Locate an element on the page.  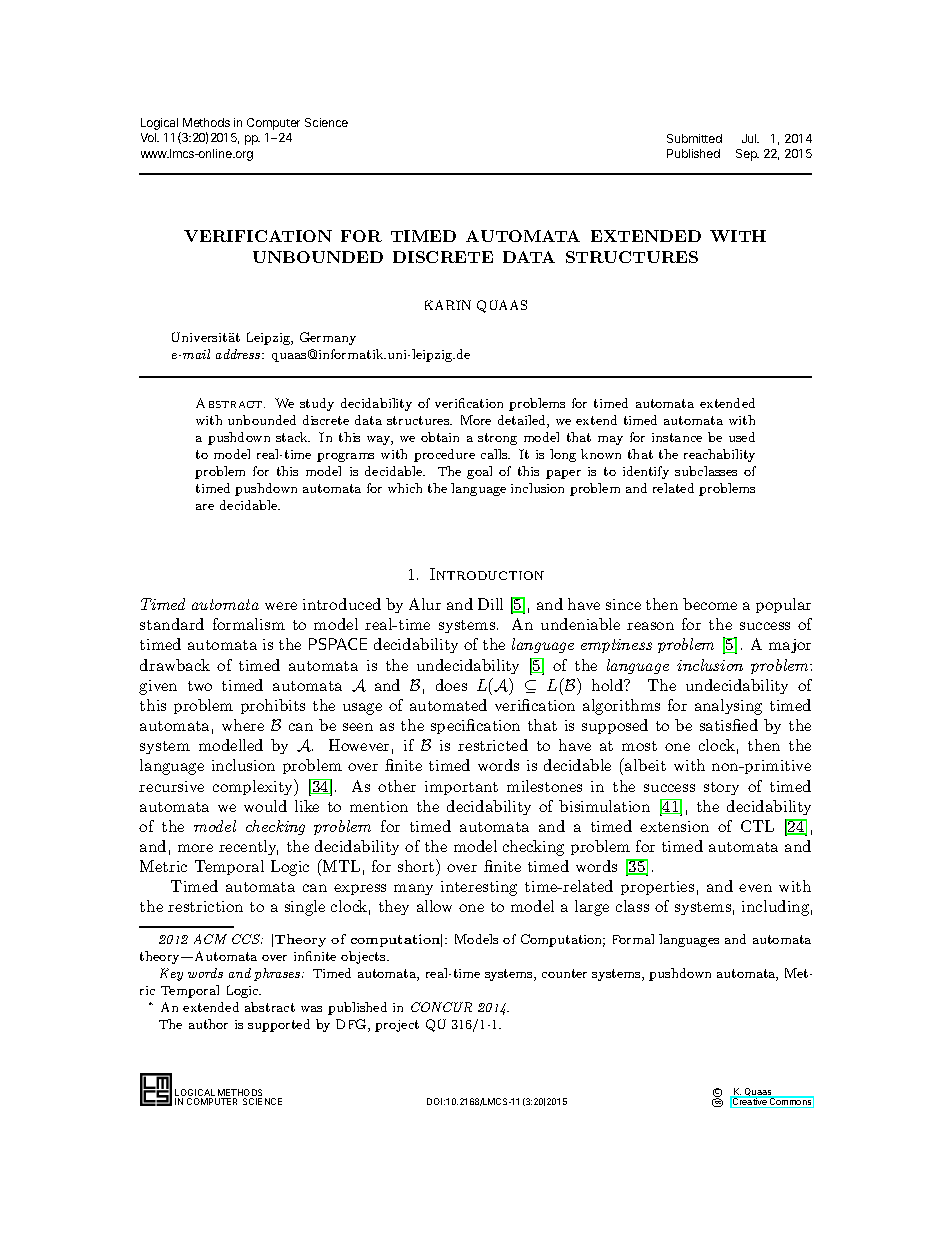
become is located at coordinates (710, 604).
